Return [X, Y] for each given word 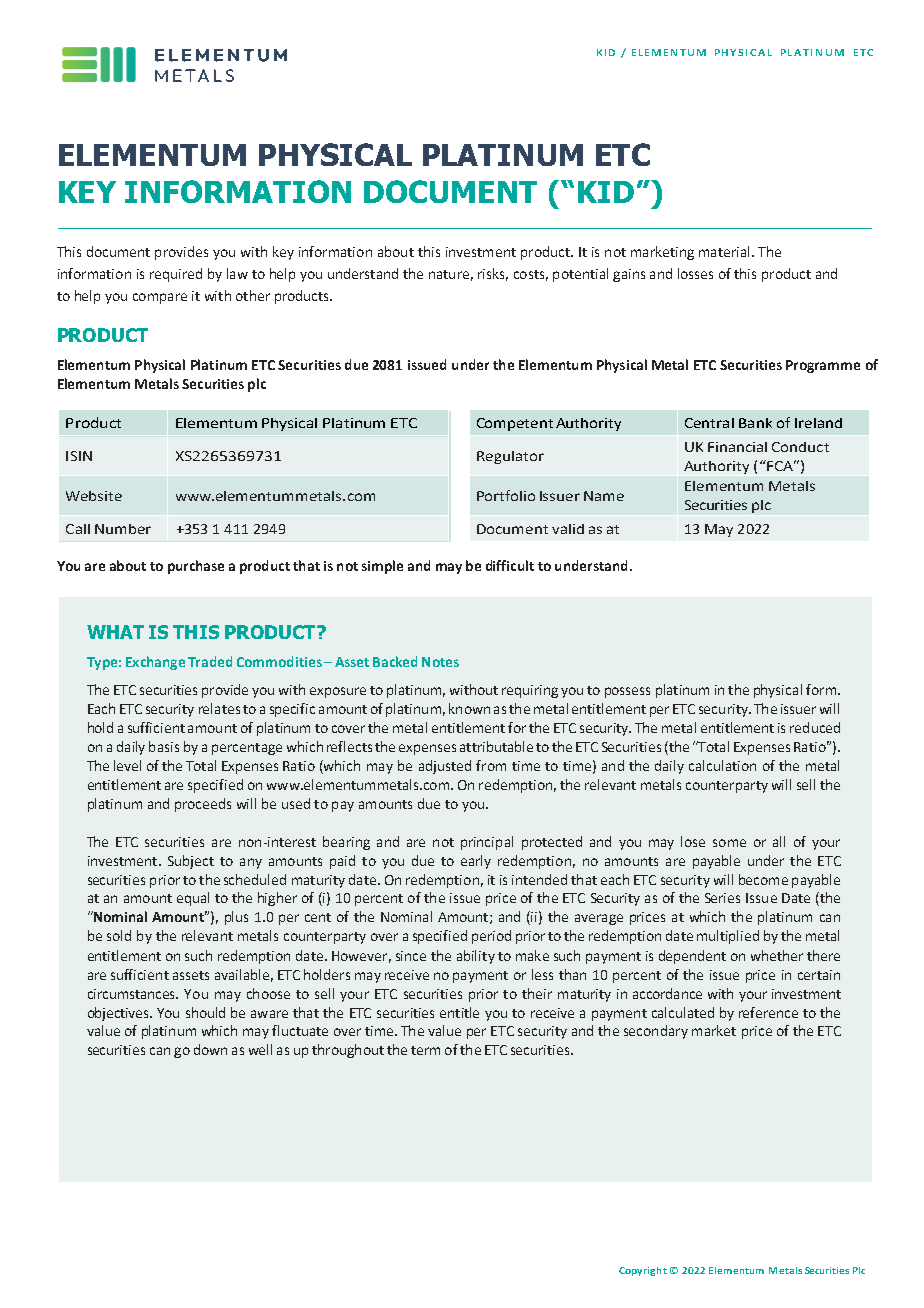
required [176, 275]
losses [695, 273]
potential [580, 275]
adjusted [445, 767]
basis [164, 746]
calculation [722, 765]
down [210, 1049]
